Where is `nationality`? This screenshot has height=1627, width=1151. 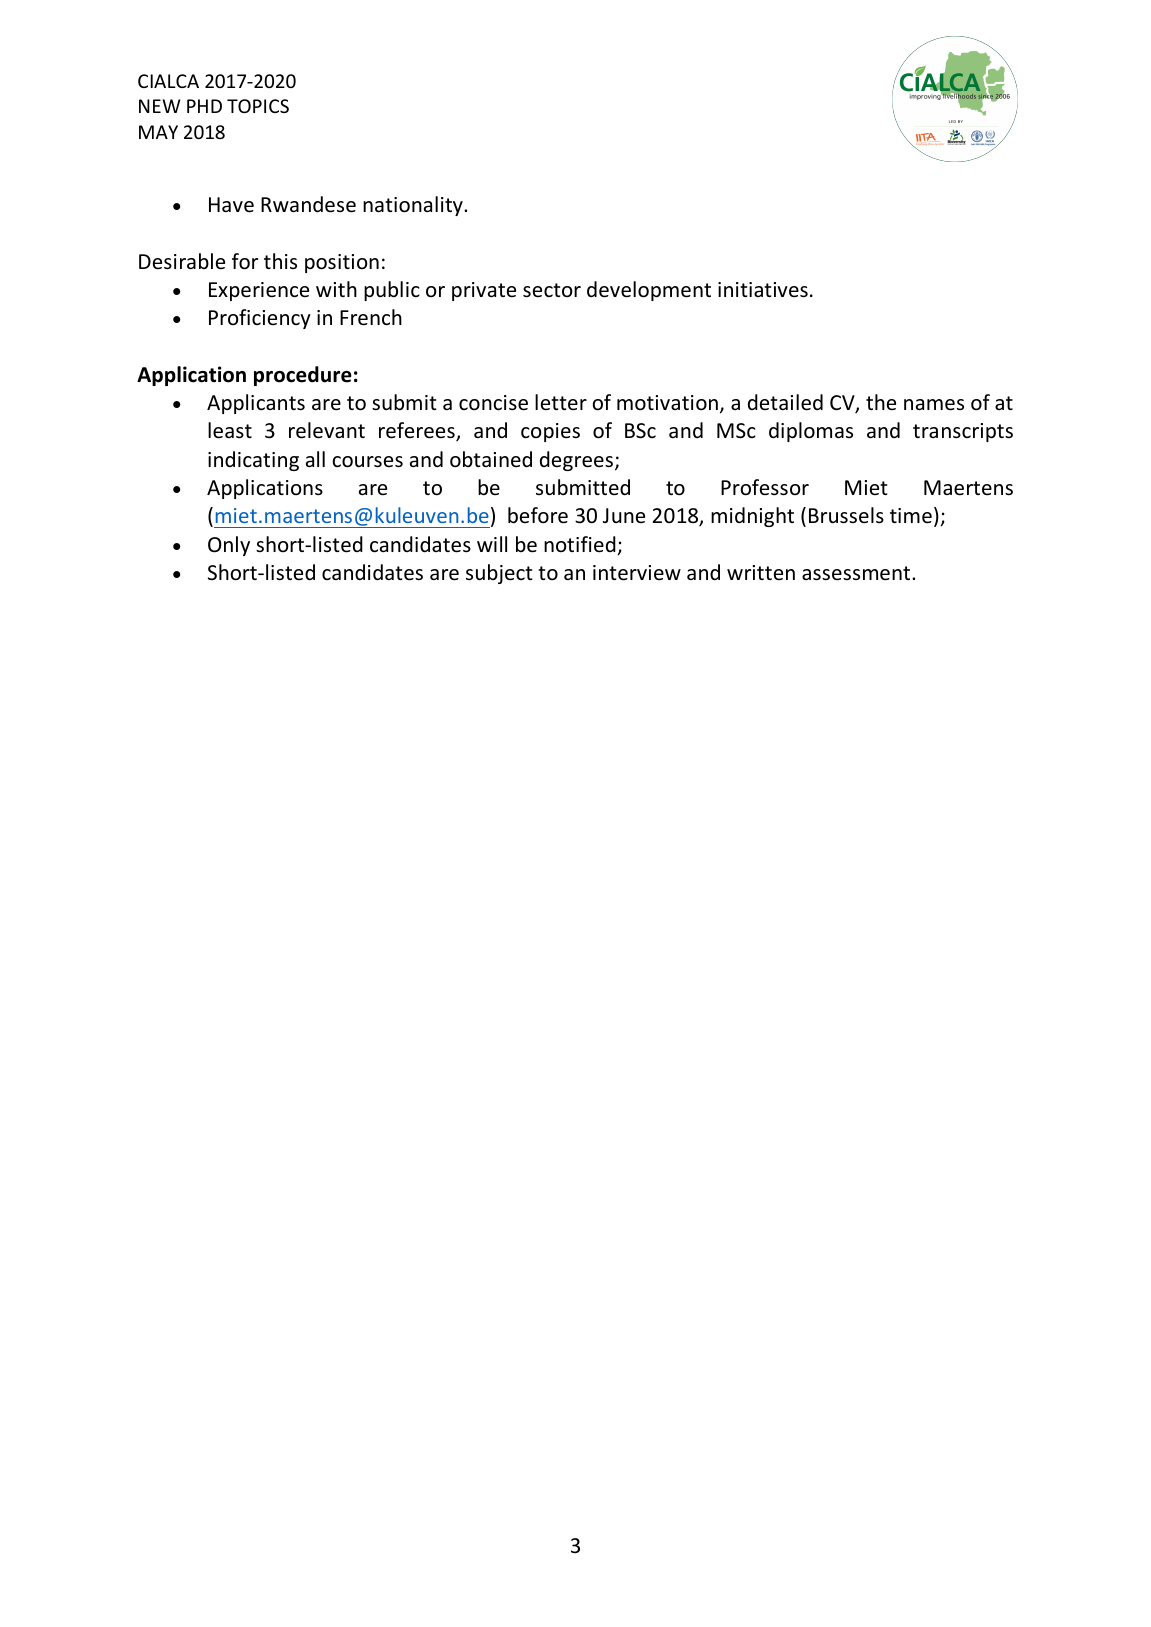
nationality is located at coordinates (414, 206).
